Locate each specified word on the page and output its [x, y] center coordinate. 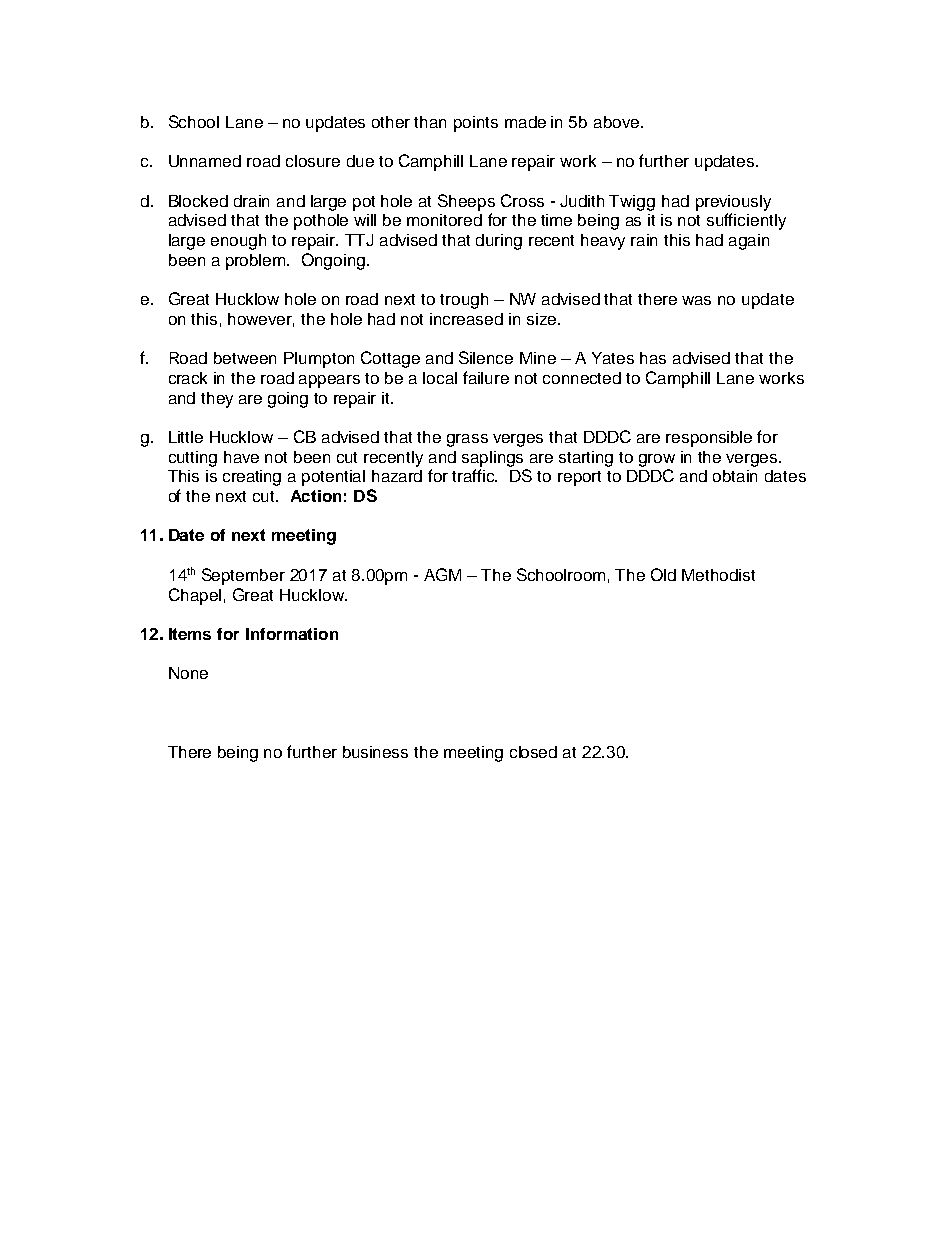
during [499, 242]
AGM [442, 574]
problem [257, 262]
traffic [474, 475]
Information [292, 634]
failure [486, 377]
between [245, 358]
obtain [735, 476]
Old [663, 574]
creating [252, 478]
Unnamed [205, 161]
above [618, 122]
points [476, 124]
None [188, 673]
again [749, 242]
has [653, 358]
